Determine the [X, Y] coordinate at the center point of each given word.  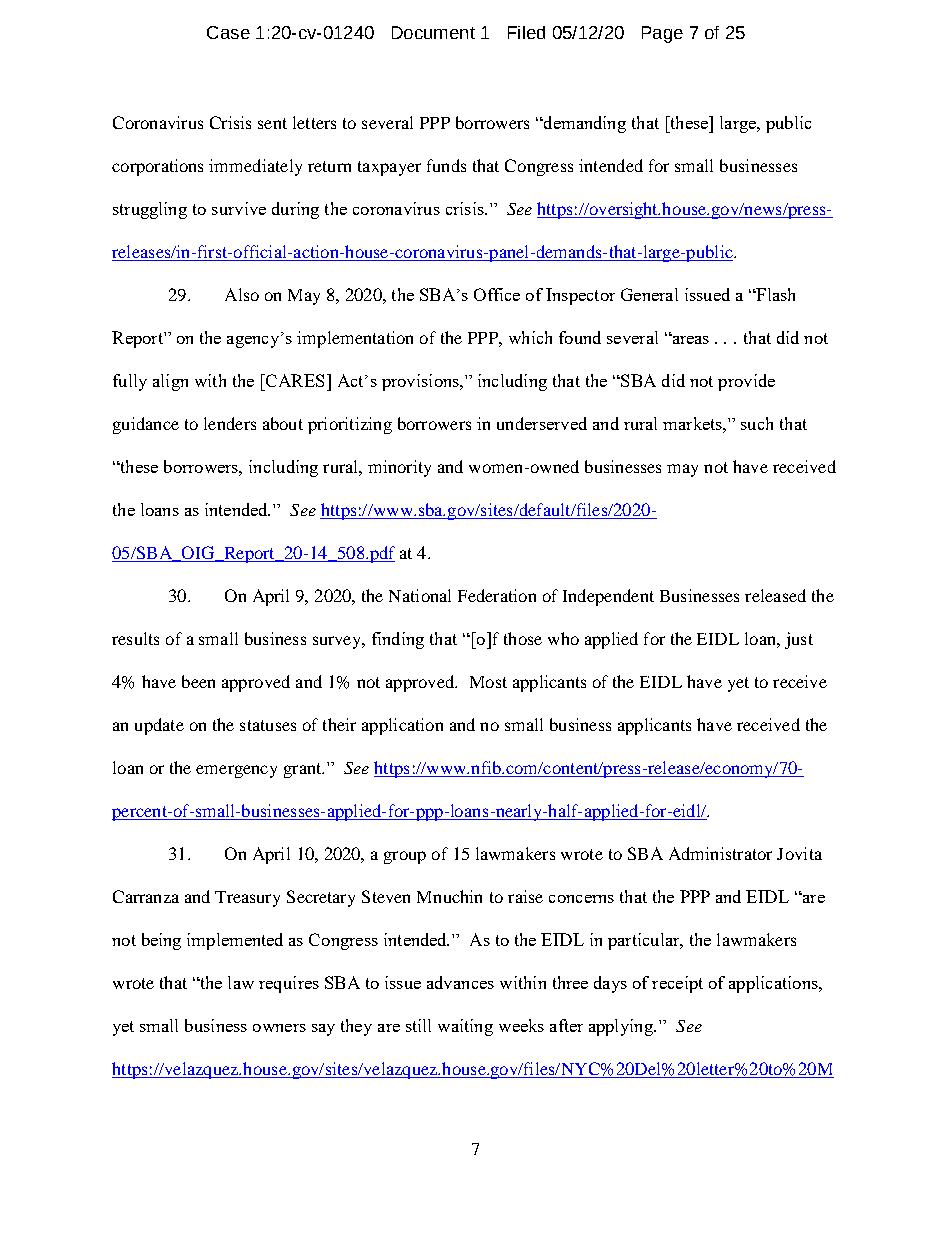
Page [662, 34]
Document [433, 32]
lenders [230, 423]
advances [460, 982]
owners [279, 1028]
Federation [497, 595]
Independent [608, 597]
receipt [677, 984]
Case [228, 32]
